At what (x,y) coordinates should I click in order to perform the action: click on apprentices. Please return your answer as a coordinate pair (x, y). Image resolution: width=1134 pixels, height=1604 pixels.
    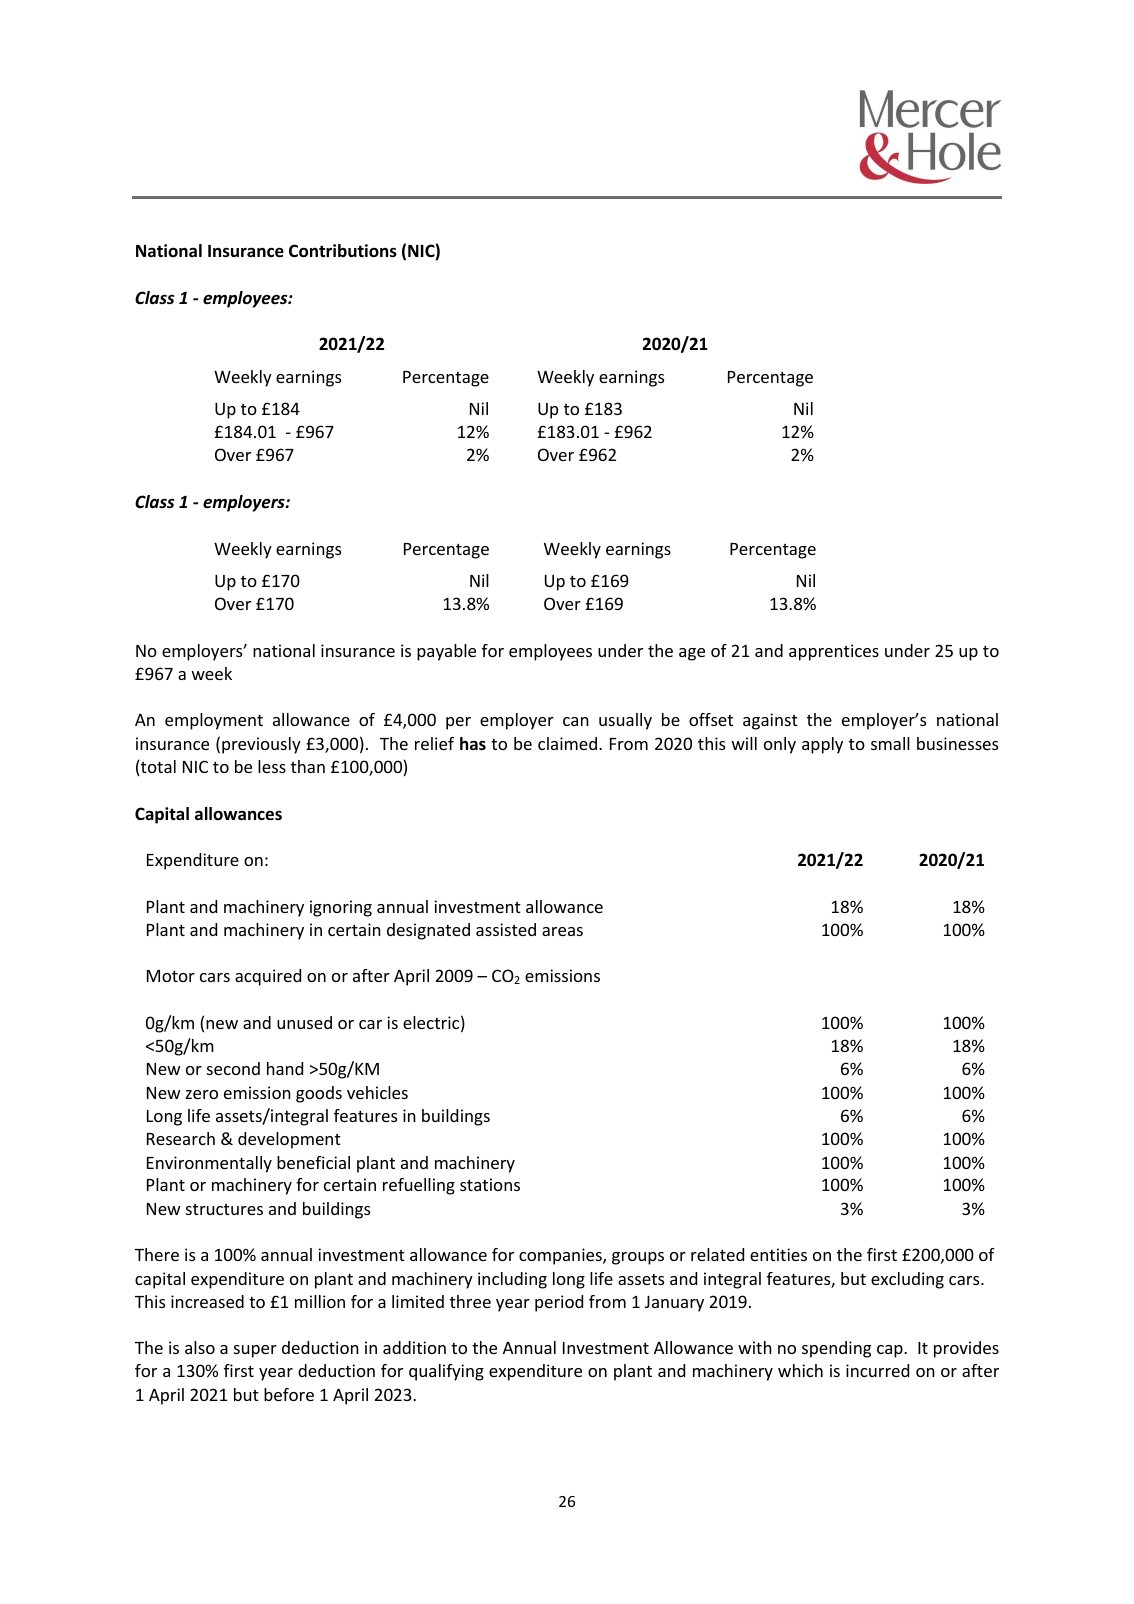
    Looking at the image, I should click on (834, 652).
